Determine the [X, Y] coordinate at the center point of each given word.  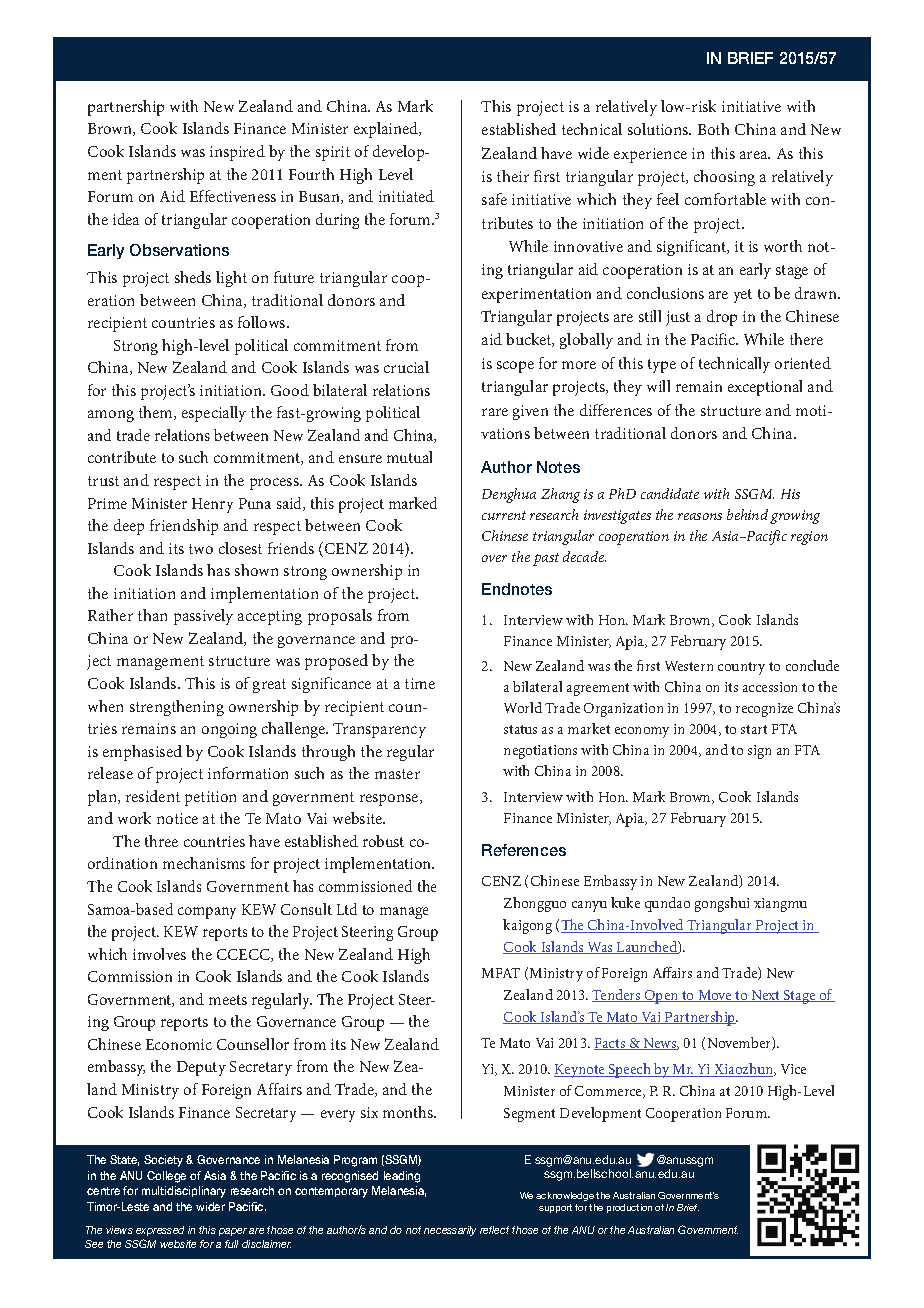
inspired [237, 153]
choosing [724, 178]
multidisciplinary [184, 1192]
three [161, 841]
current [504, 515]
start [754, 729]
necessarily [450, 1231]
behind [747, 514]
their [513, 176]
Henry [212, 505]
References [524, 850]
